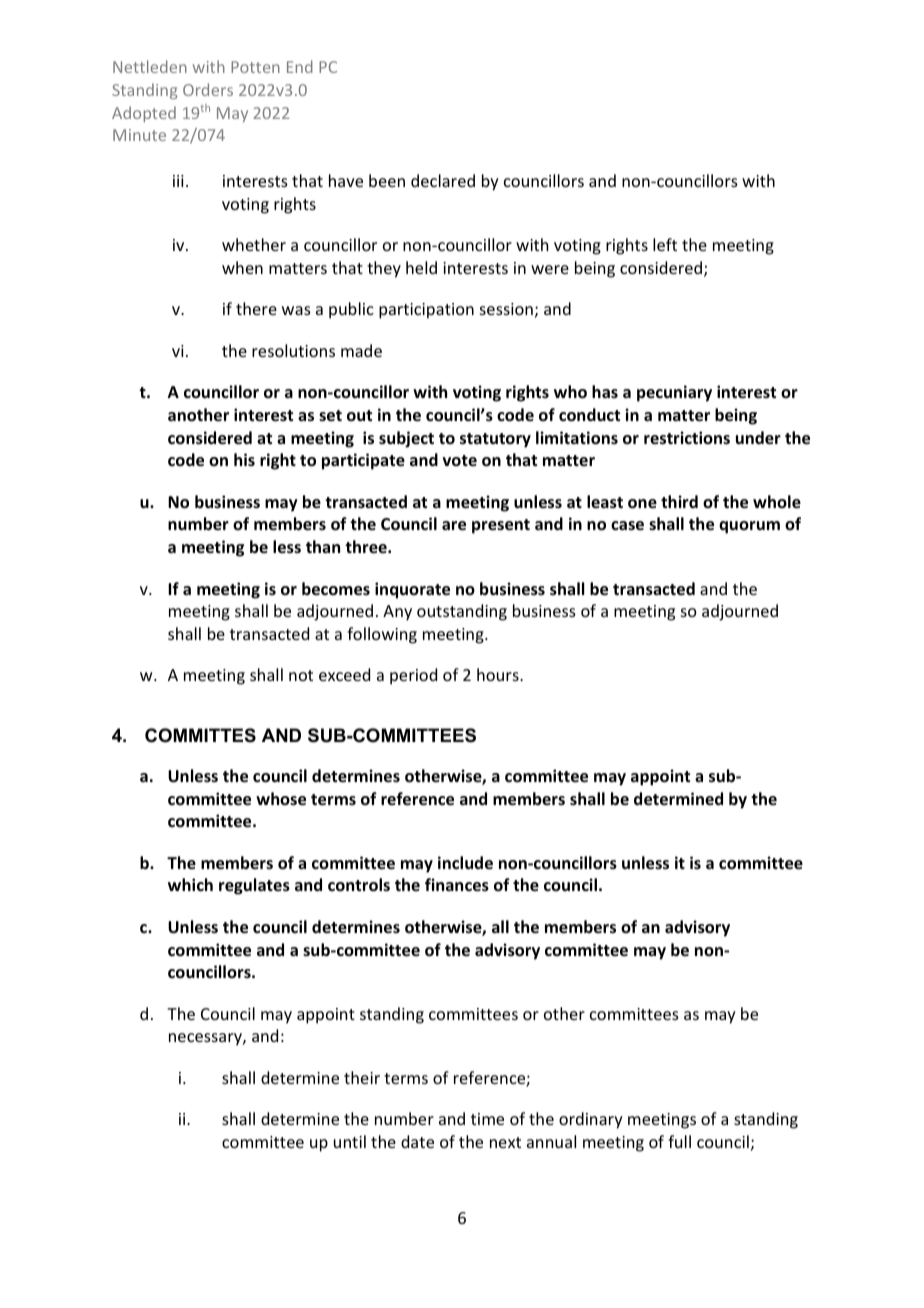 This image has height=1308, width=924. Describe the element at coordinates (460, 460) in the image. I see `vote` at that location.
